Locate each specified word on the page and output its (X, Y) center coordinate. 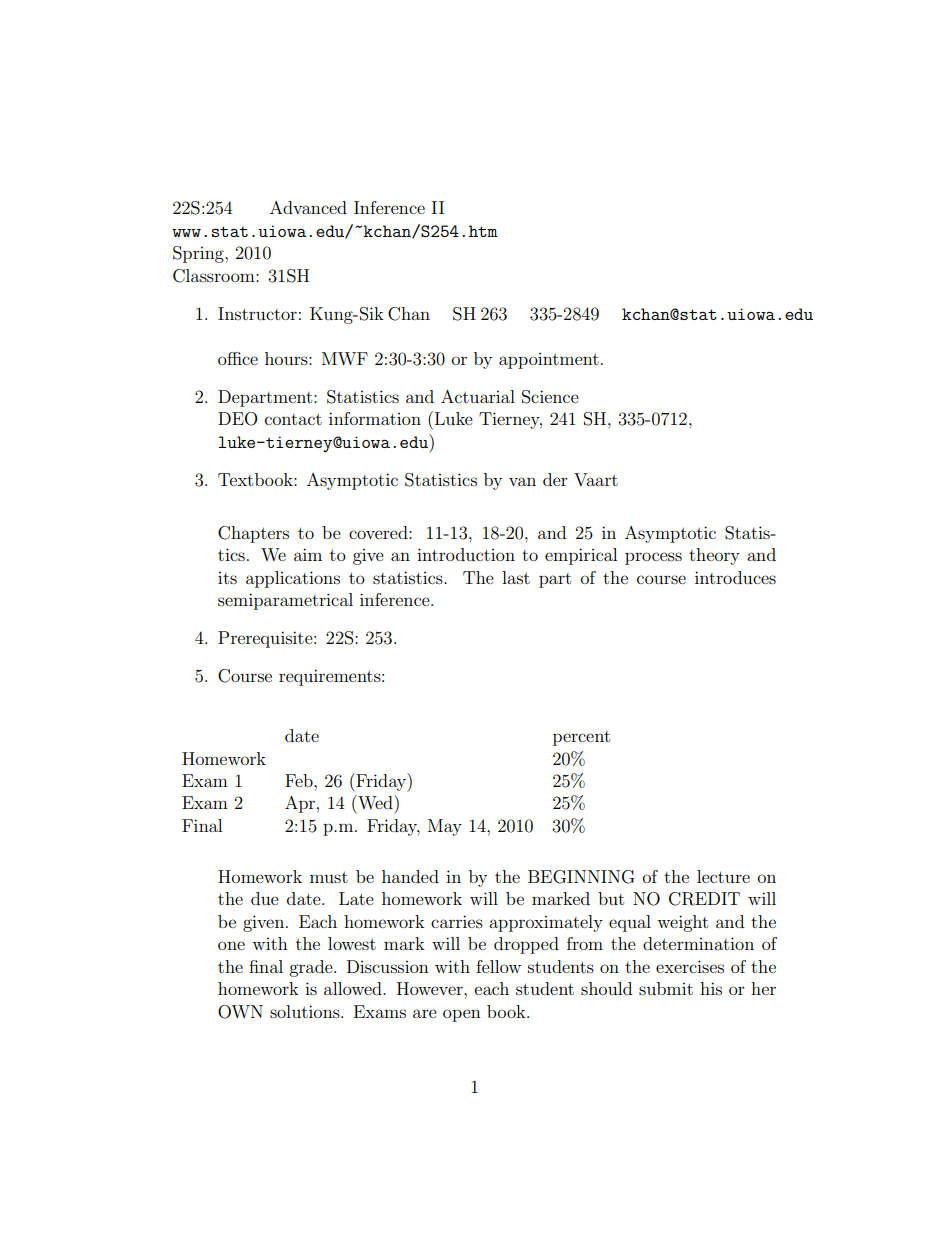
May (445, 827)
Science (550, 397)
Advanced (308, 207)
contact (293, 419)
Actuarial (478, 396)
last (516, 577)
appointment (549, 361)
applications (293, 579)
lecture (723, 876)
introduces (735, 577)
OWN (240, 1012)
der (555, 479)
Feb (300, 780)
